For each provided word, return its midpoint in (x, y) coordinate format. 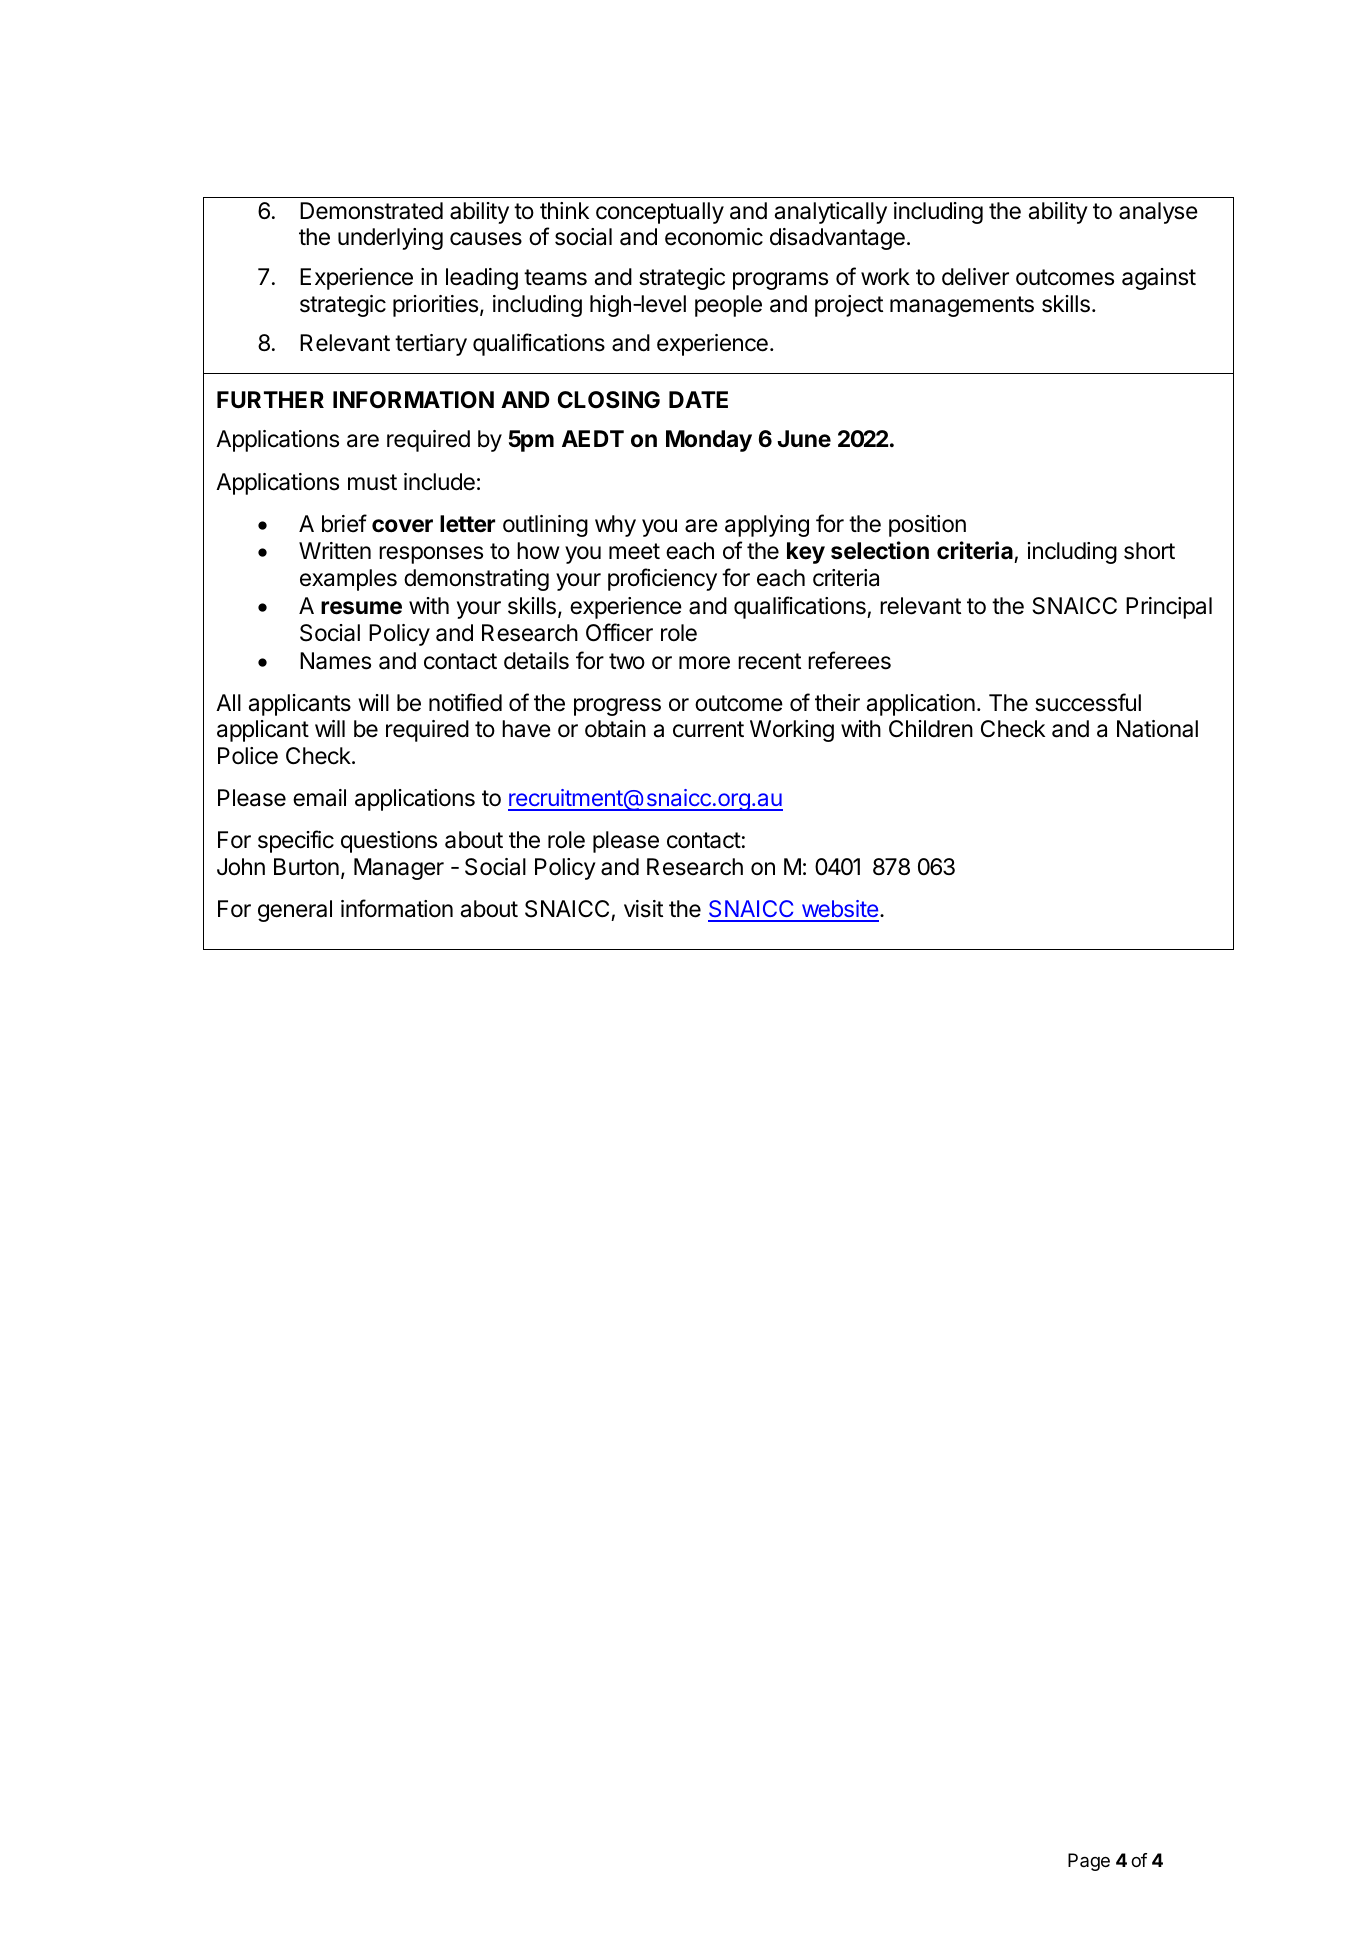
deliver (975, 277)
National (1157, 729)
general (295, 911)
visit (643, 909)
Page (1089, 1862)
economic (714, 237)
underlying (390, 239)
